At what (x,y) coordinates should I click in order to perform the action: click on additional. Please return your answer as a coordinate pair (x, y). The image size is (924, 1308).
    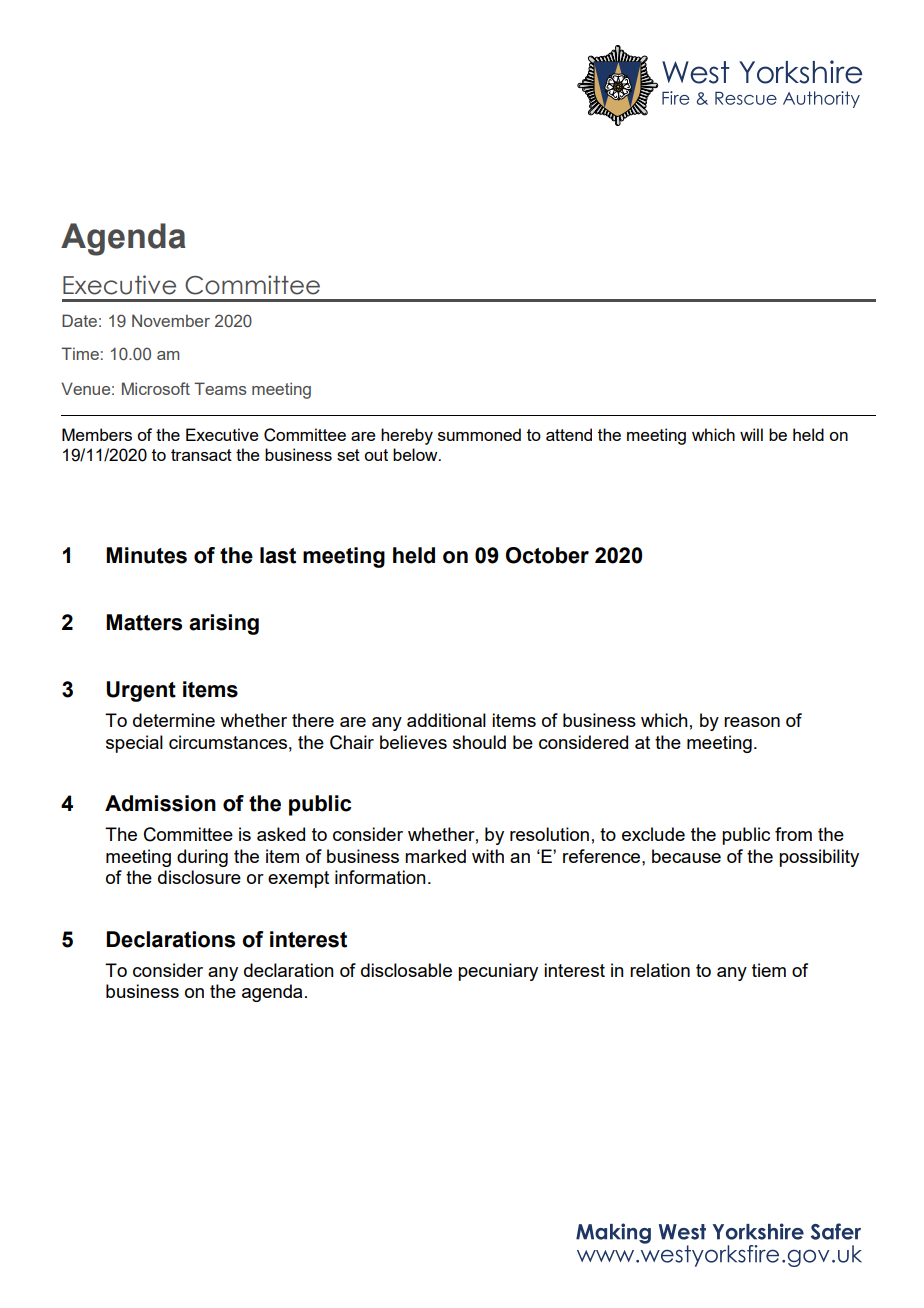
    Looking at the image, I should click on (446, 720).
